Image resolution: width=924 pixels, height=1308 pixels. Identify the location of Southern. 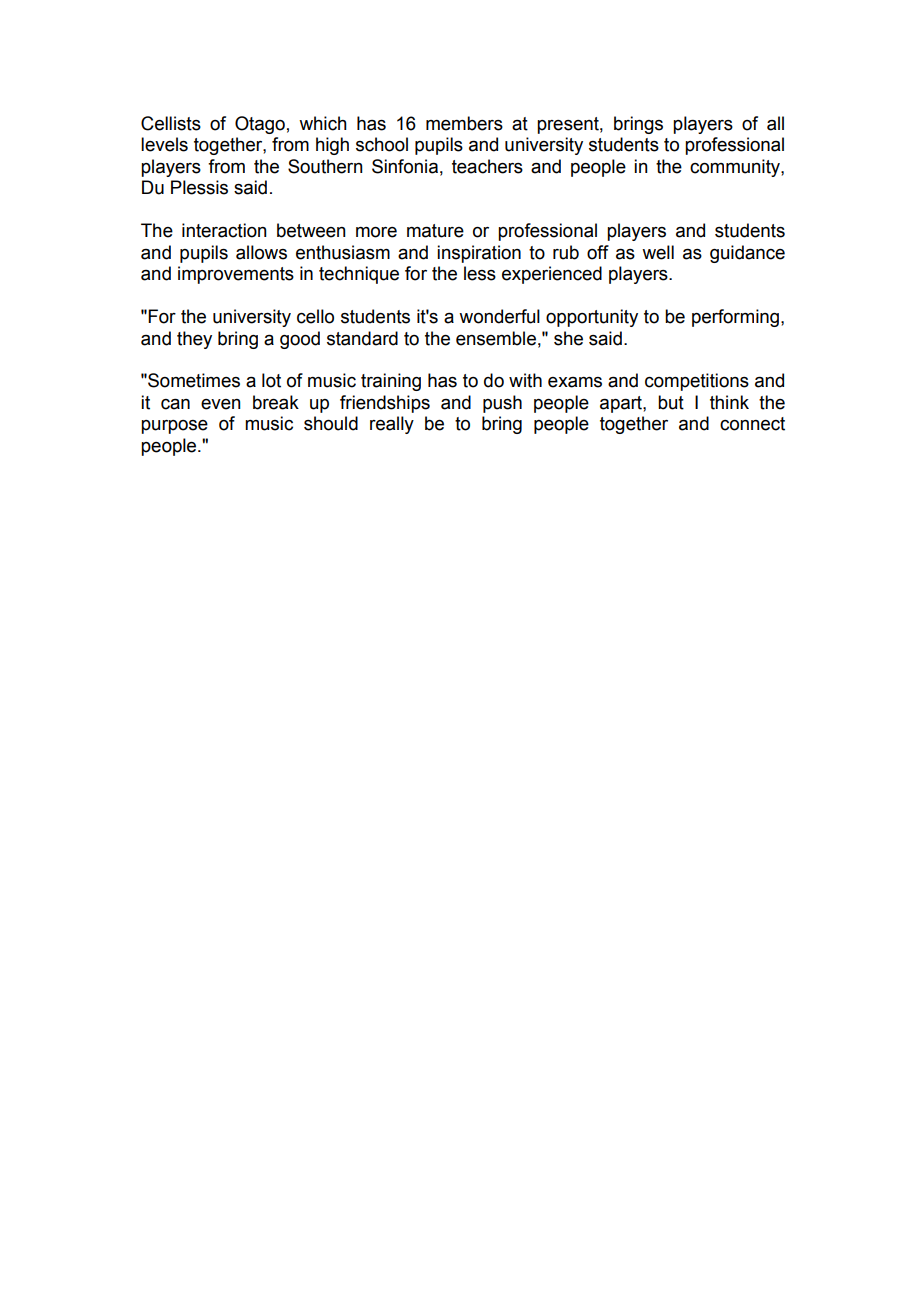
(325, 166).
